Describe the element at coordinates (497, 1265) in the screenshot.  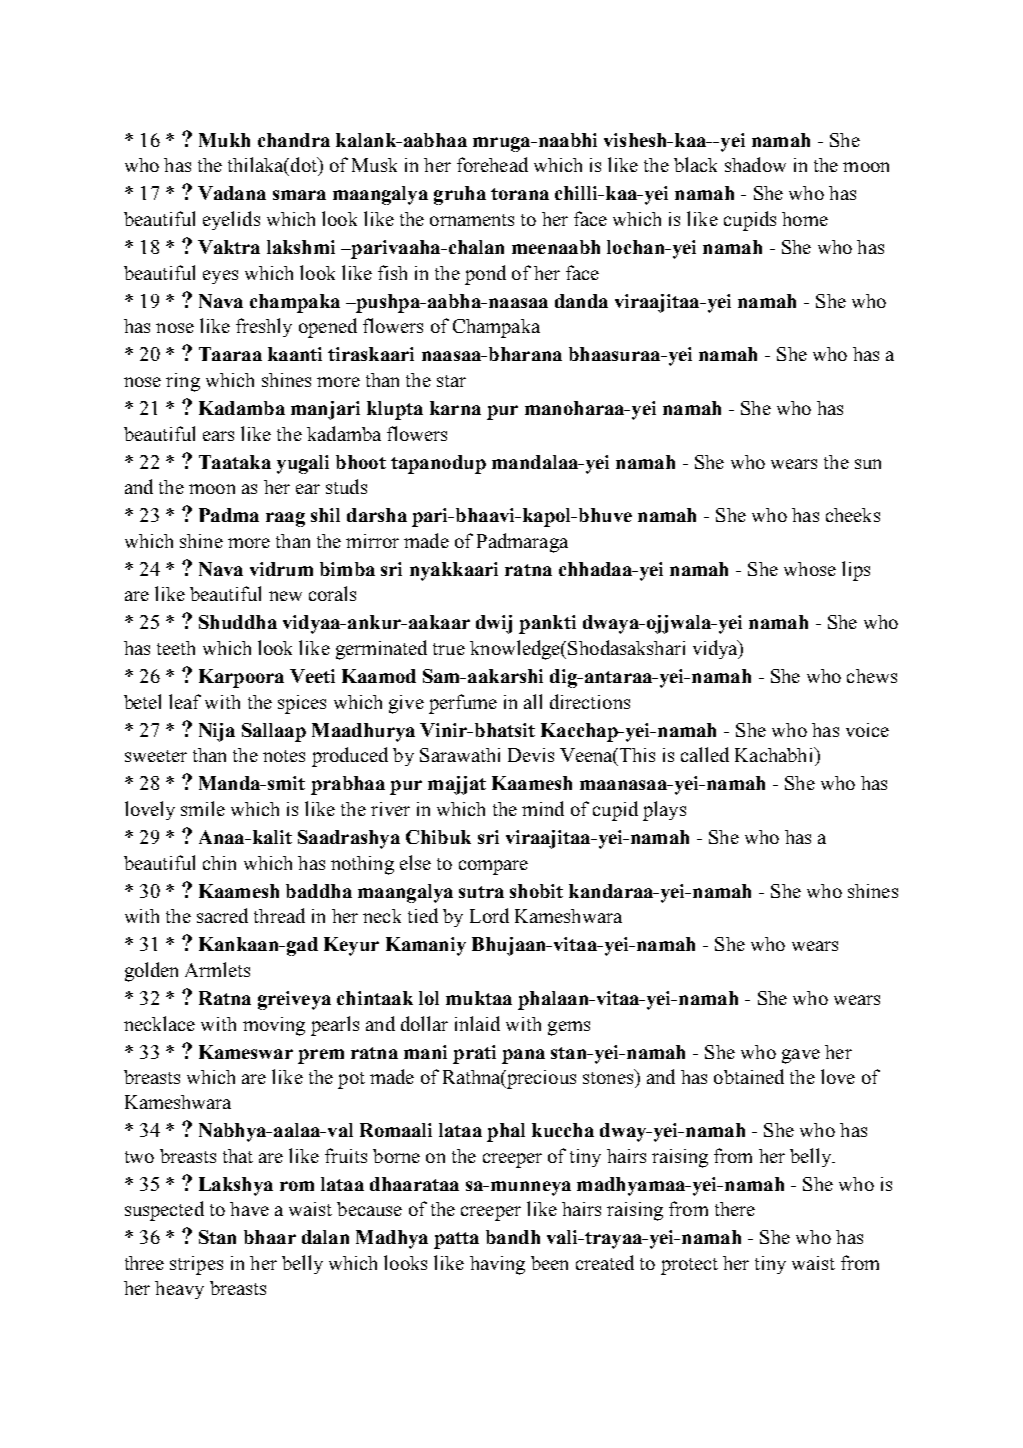
I see `having` at that location.
